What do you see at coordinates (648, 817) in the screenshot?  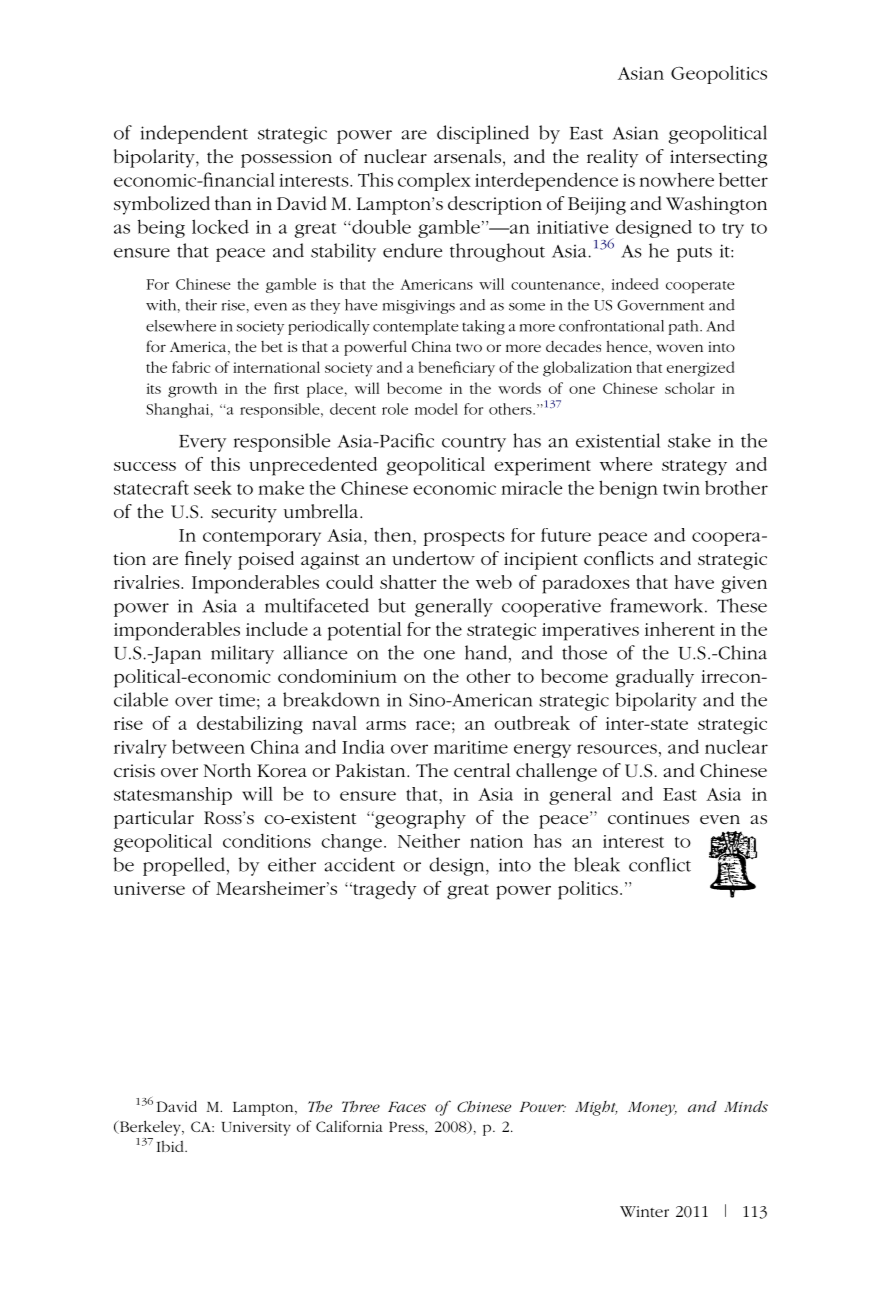 I see `continues` at bounding box center [648, 817].
